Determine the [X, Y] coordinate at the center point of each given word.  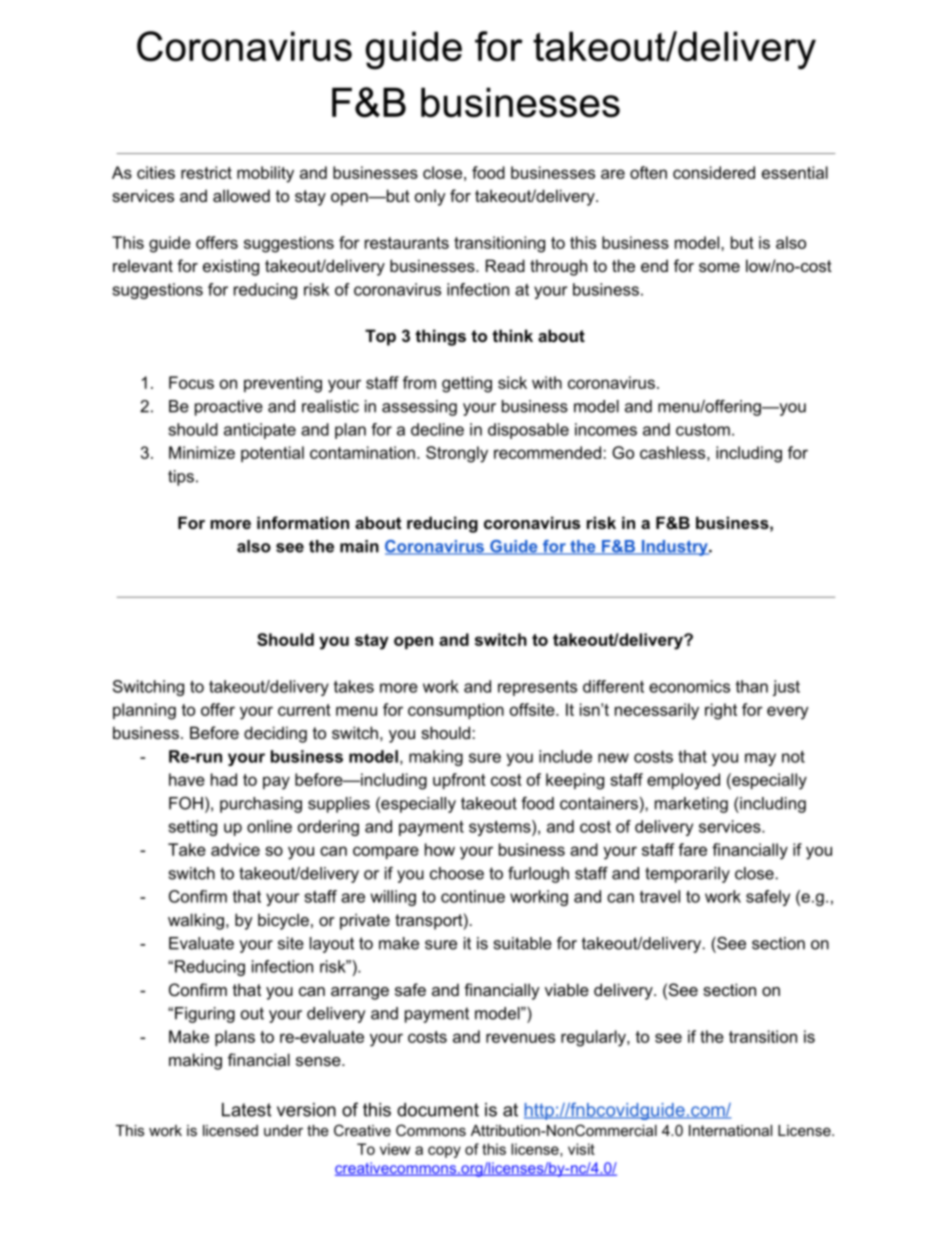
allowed [241, 195]
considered [714, 172]
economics [689, 686]
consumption [456, 711]
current [304, 710]
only [430, 197]
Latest [246, 1110]
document [438, 1110]
